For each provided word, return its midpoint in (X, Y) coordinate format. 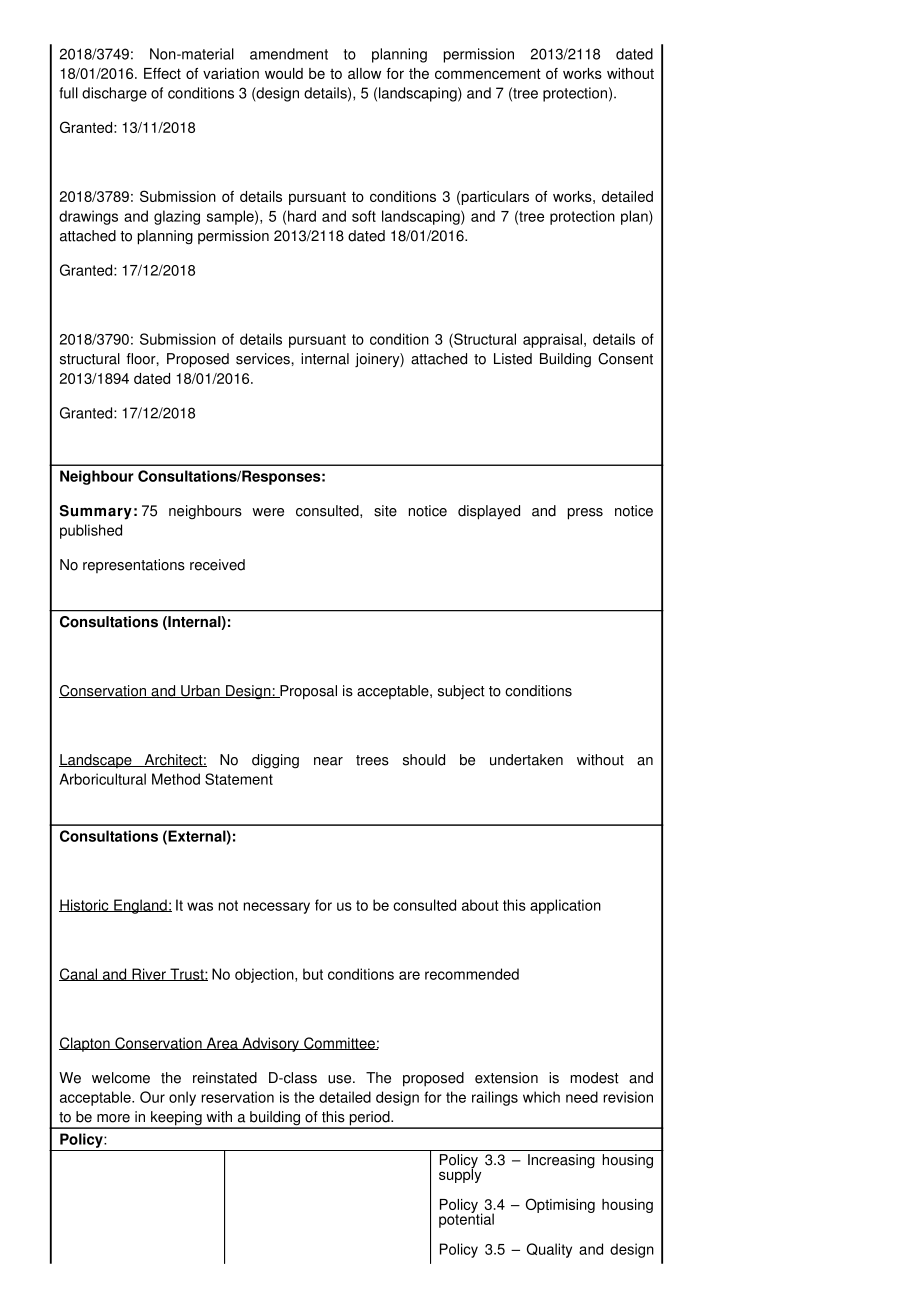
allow (364, 73)
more (113, 1118)
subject (461, 692)
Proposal (307, 692)
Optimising (560, 1205)
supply (460, 1174)
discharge (114, 94)
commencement (488, 73)
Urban (200, 691)
